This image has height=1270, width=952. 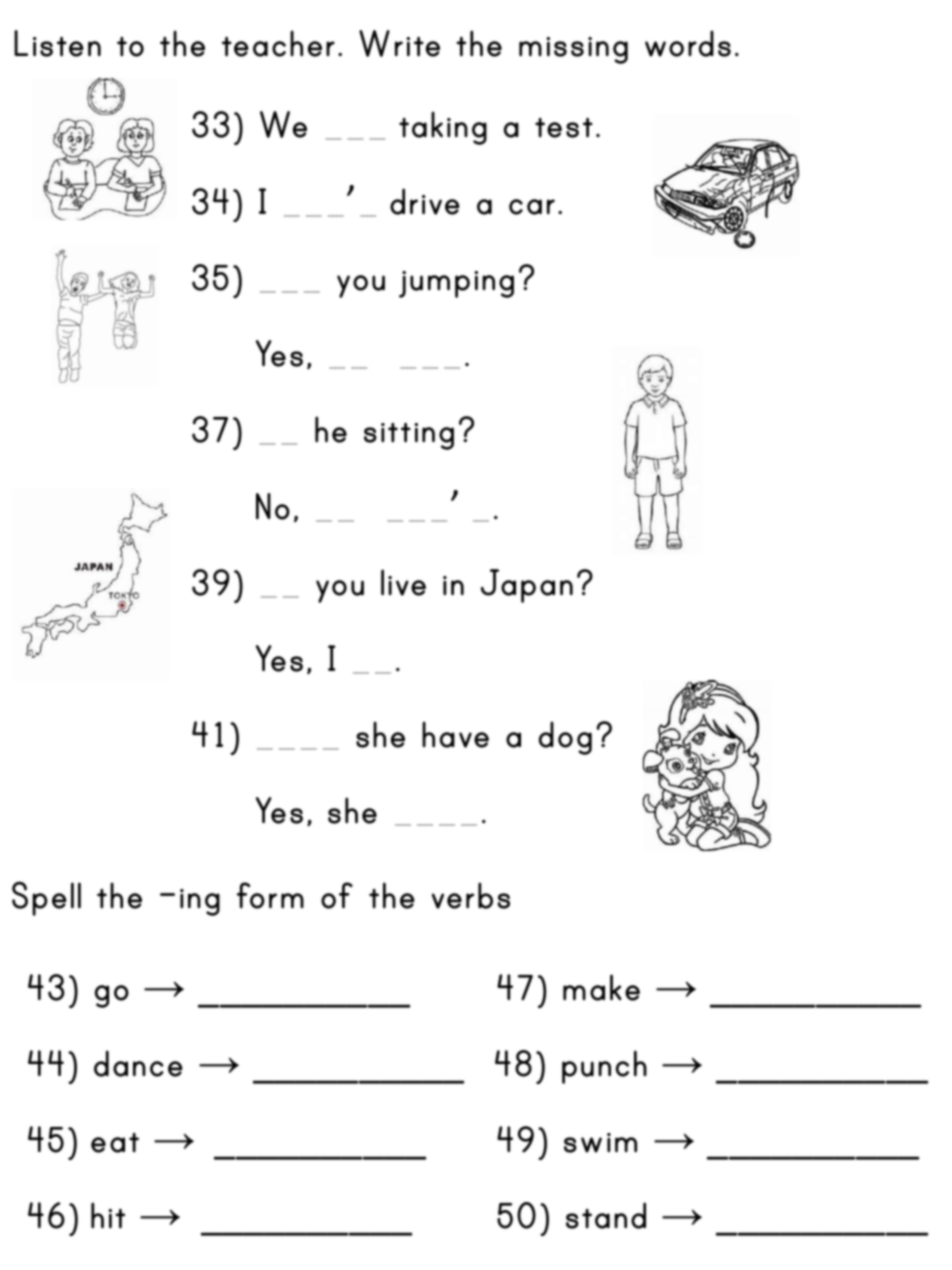 What do you see at coordinates (57, 43) in the image?
I see `Listen` at bounding box center [57, 43].
